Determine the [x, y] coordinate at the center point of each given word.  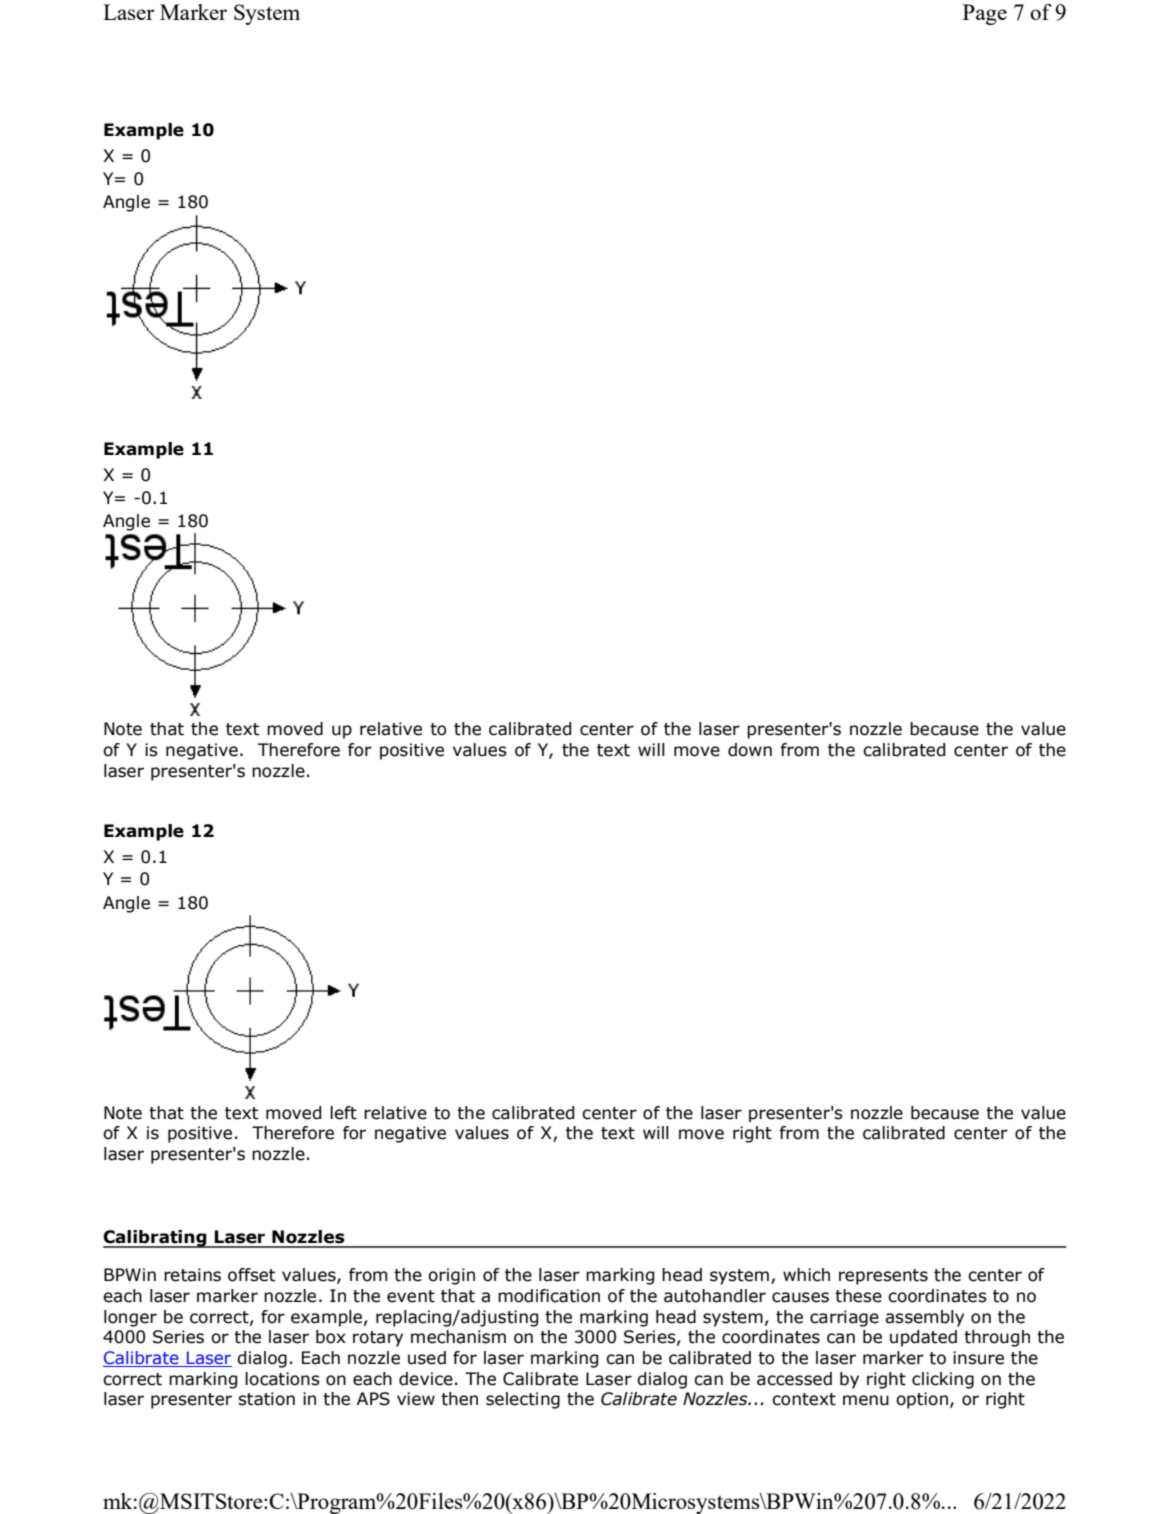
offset [251, 1275]
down [750, 750]
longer [130, 1318]
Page [985, 14]
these [858, 1296]
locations [282, 1379]
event [411, 1296]
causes [800, 1297]
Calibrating [156, 1239]
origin [451, 1276]
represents [883, 1277]
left [343, 1113]
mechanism [458, 1337]
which [806, 1275]
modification [549, 1296]
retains [192, 1275]
